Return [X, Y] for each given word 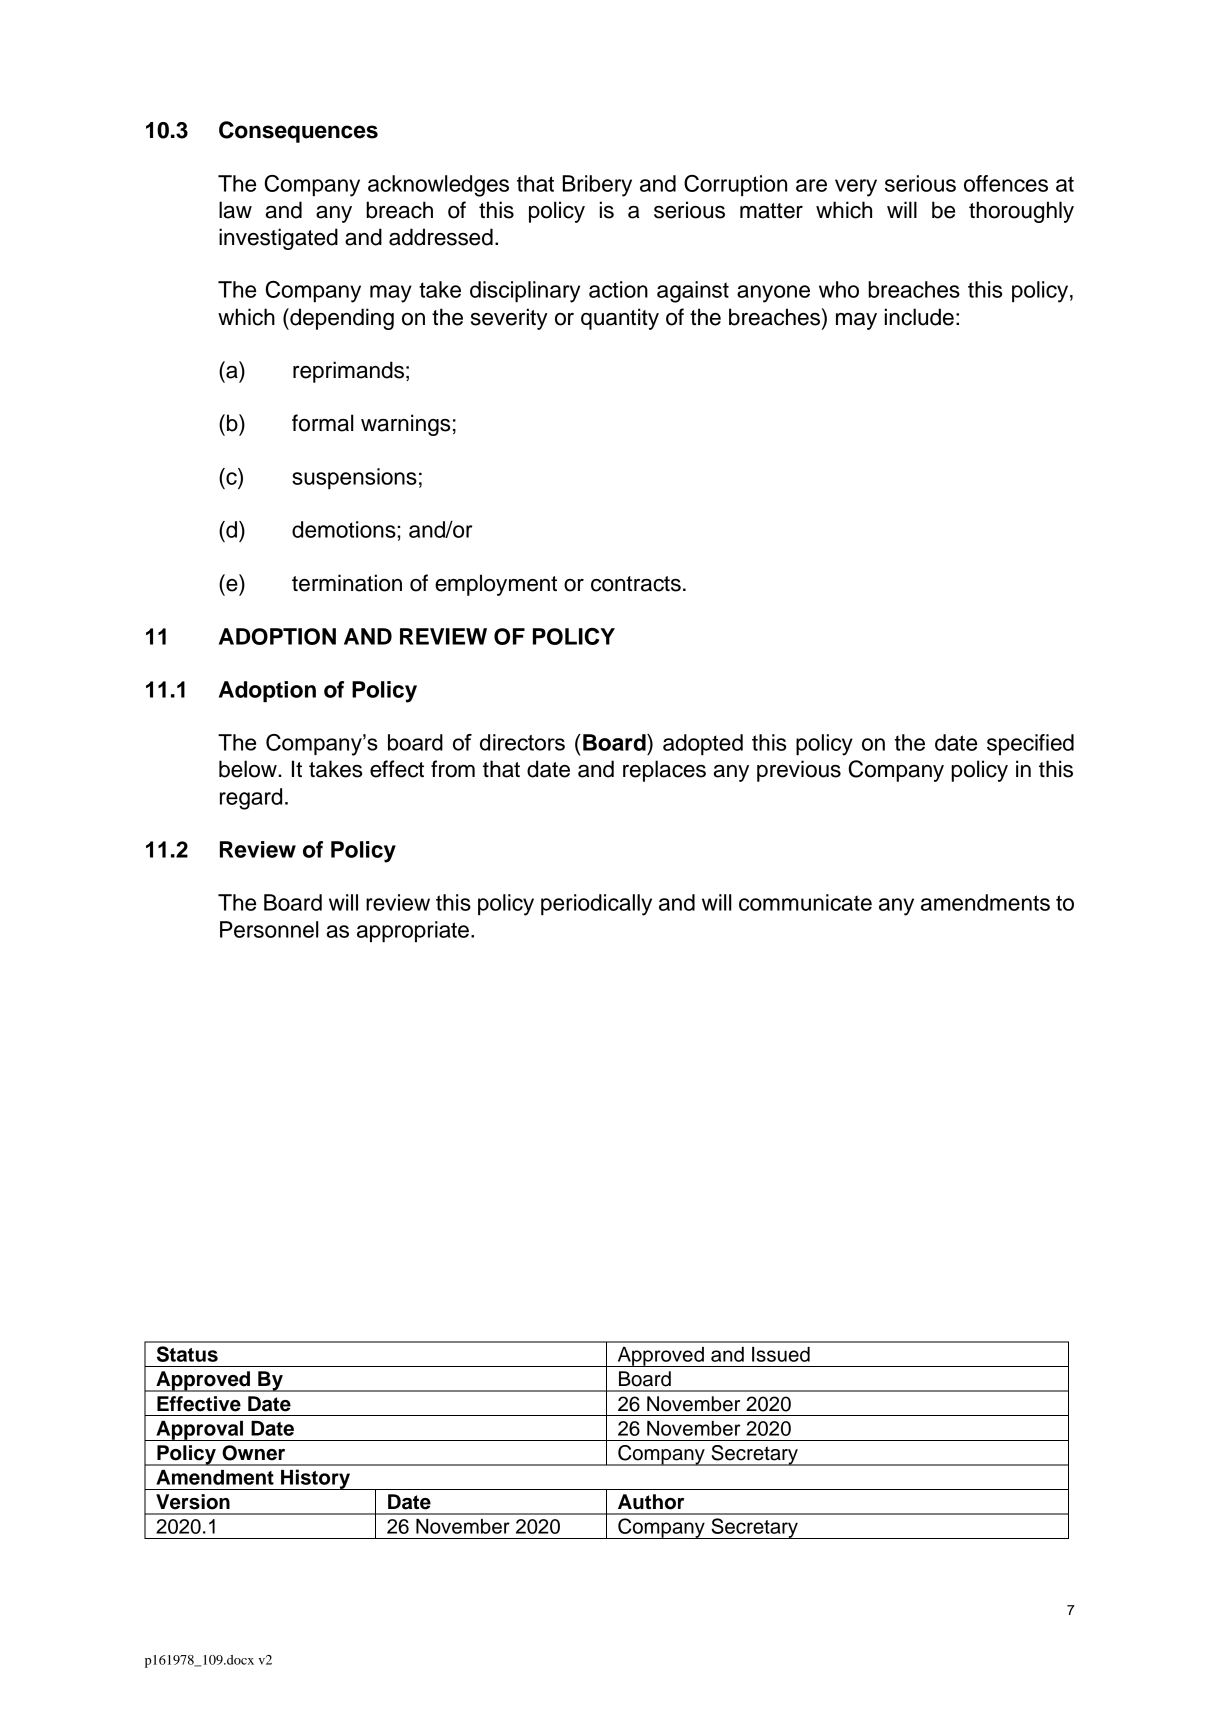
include [919, 317]
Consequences [298, 132]
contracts [636, 584]
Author [651, 1502]
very [856, 188]
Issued [781, 1354]
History [315, 1479]
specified [1030, 744]
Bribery [597, 186]
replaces [664, 771]
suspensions [354, 479]
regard [251, 799]
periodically [596, 905]
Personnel [269, 929]
